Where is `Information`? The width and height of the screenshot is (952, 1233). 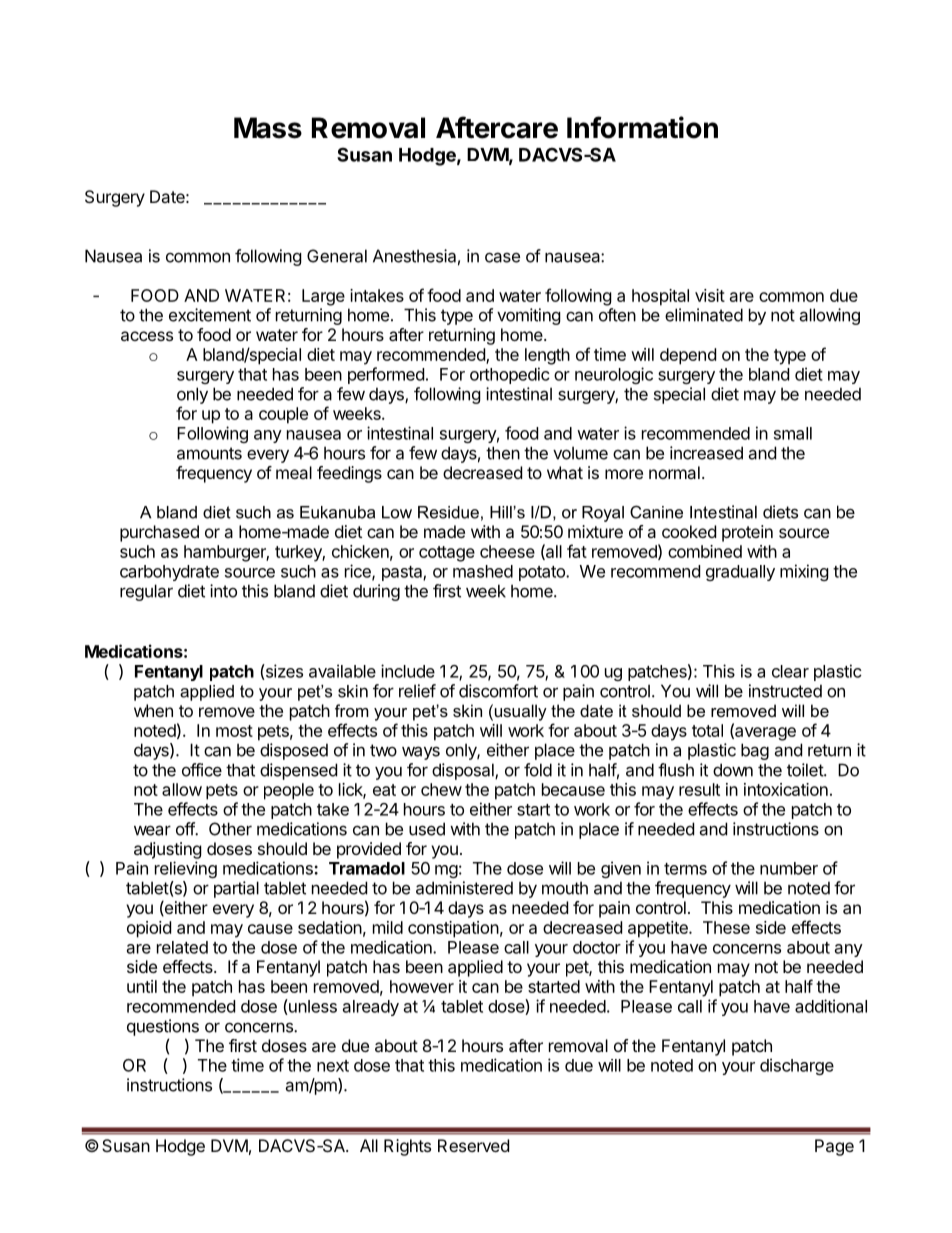 Information is located at coordinates (642, 127).
